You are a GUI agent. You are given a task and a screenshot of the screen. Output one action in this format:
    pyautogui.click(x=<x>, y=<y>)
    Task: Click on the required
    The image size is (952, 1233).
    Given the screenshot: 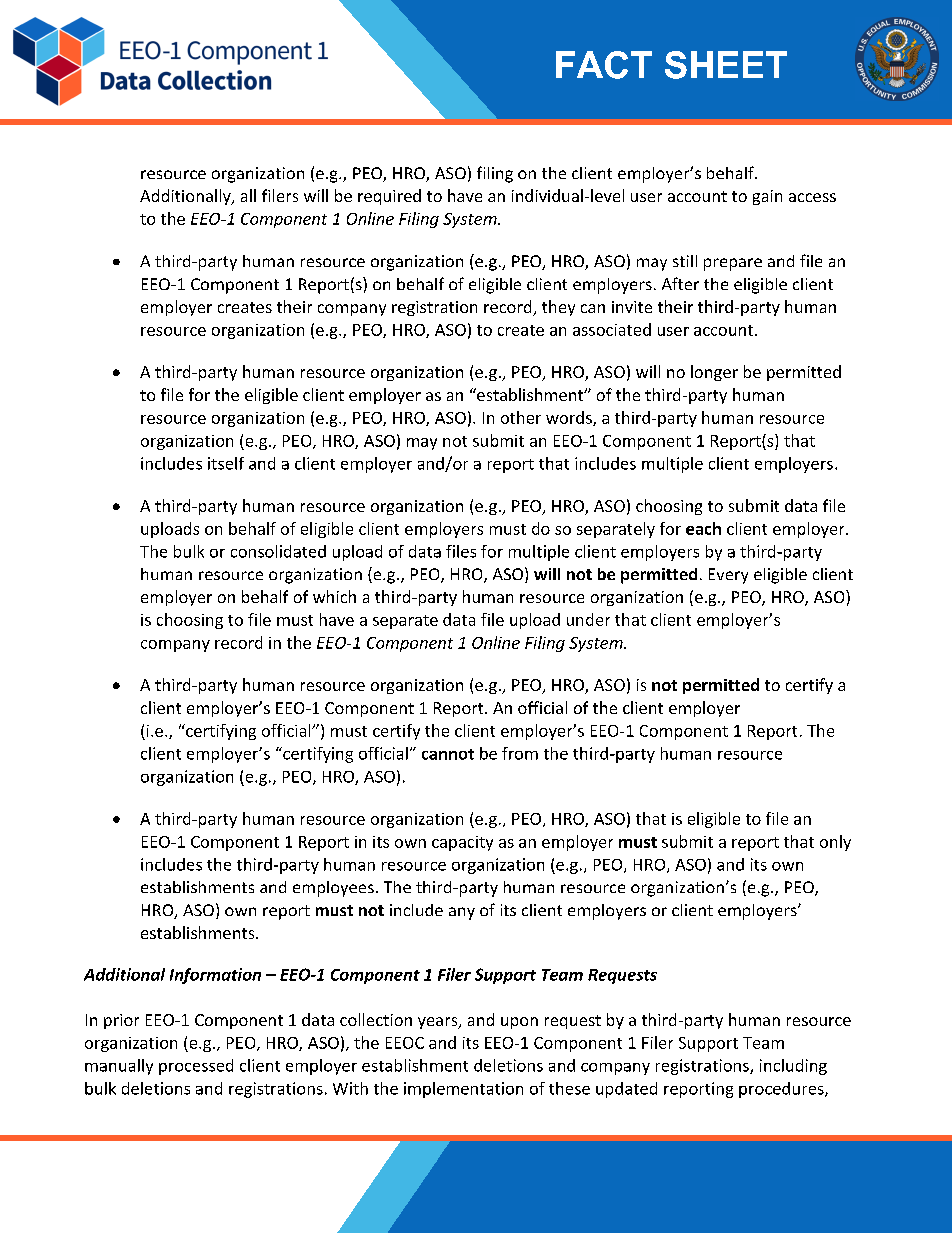 What is the action you would take?
    pyautogui.click(x=389, y=197)
